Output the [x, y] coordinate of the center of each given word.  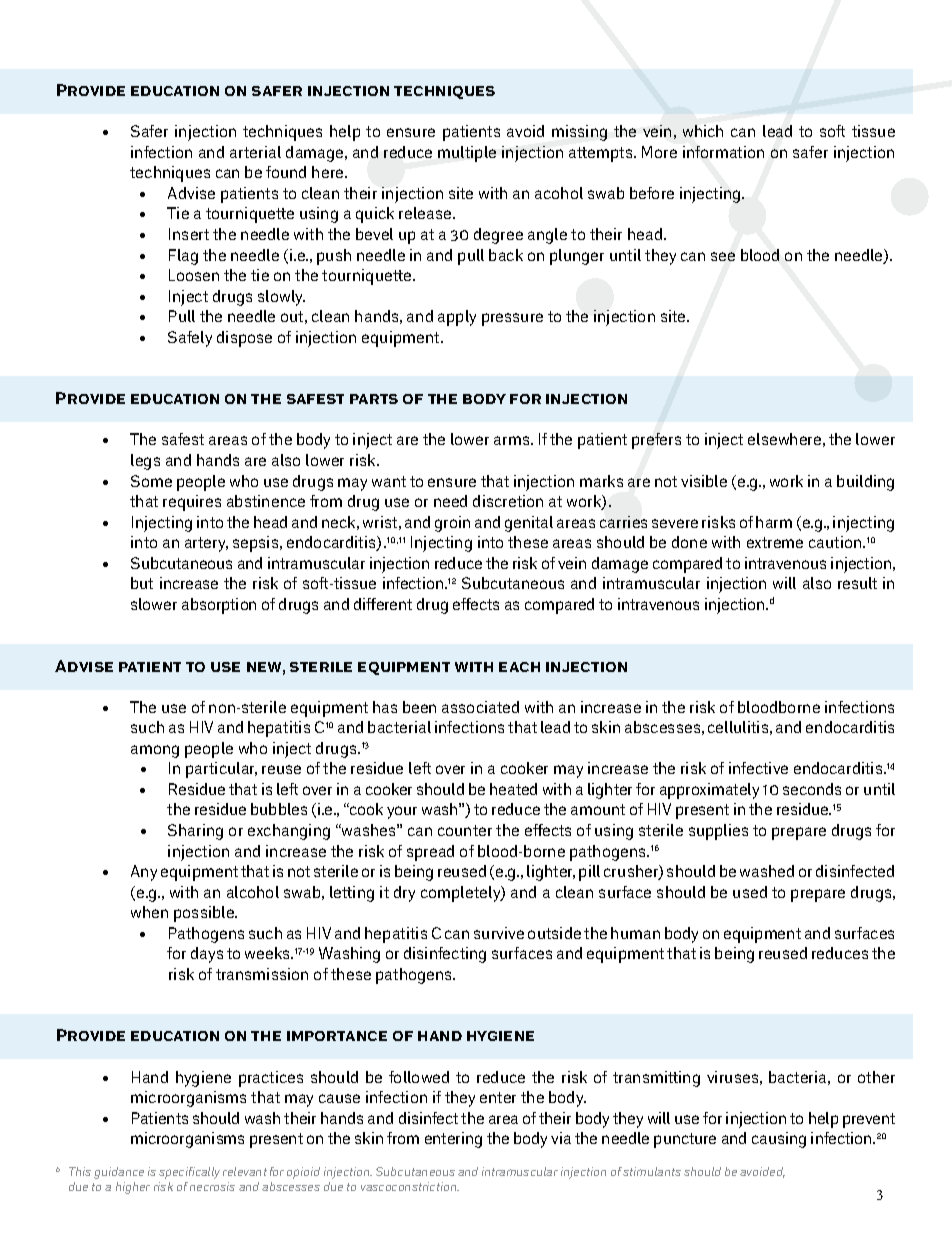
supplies [718, 832]
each [519, 667]
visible [704, 481]
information [723, 152]
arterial [255, 152]
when [149, 912]
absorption [219, 606]
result [857, 583]
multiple [467, 154]
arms [513, 440]
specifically [189, 1173]
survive [499, 933]
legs [145, 462]
